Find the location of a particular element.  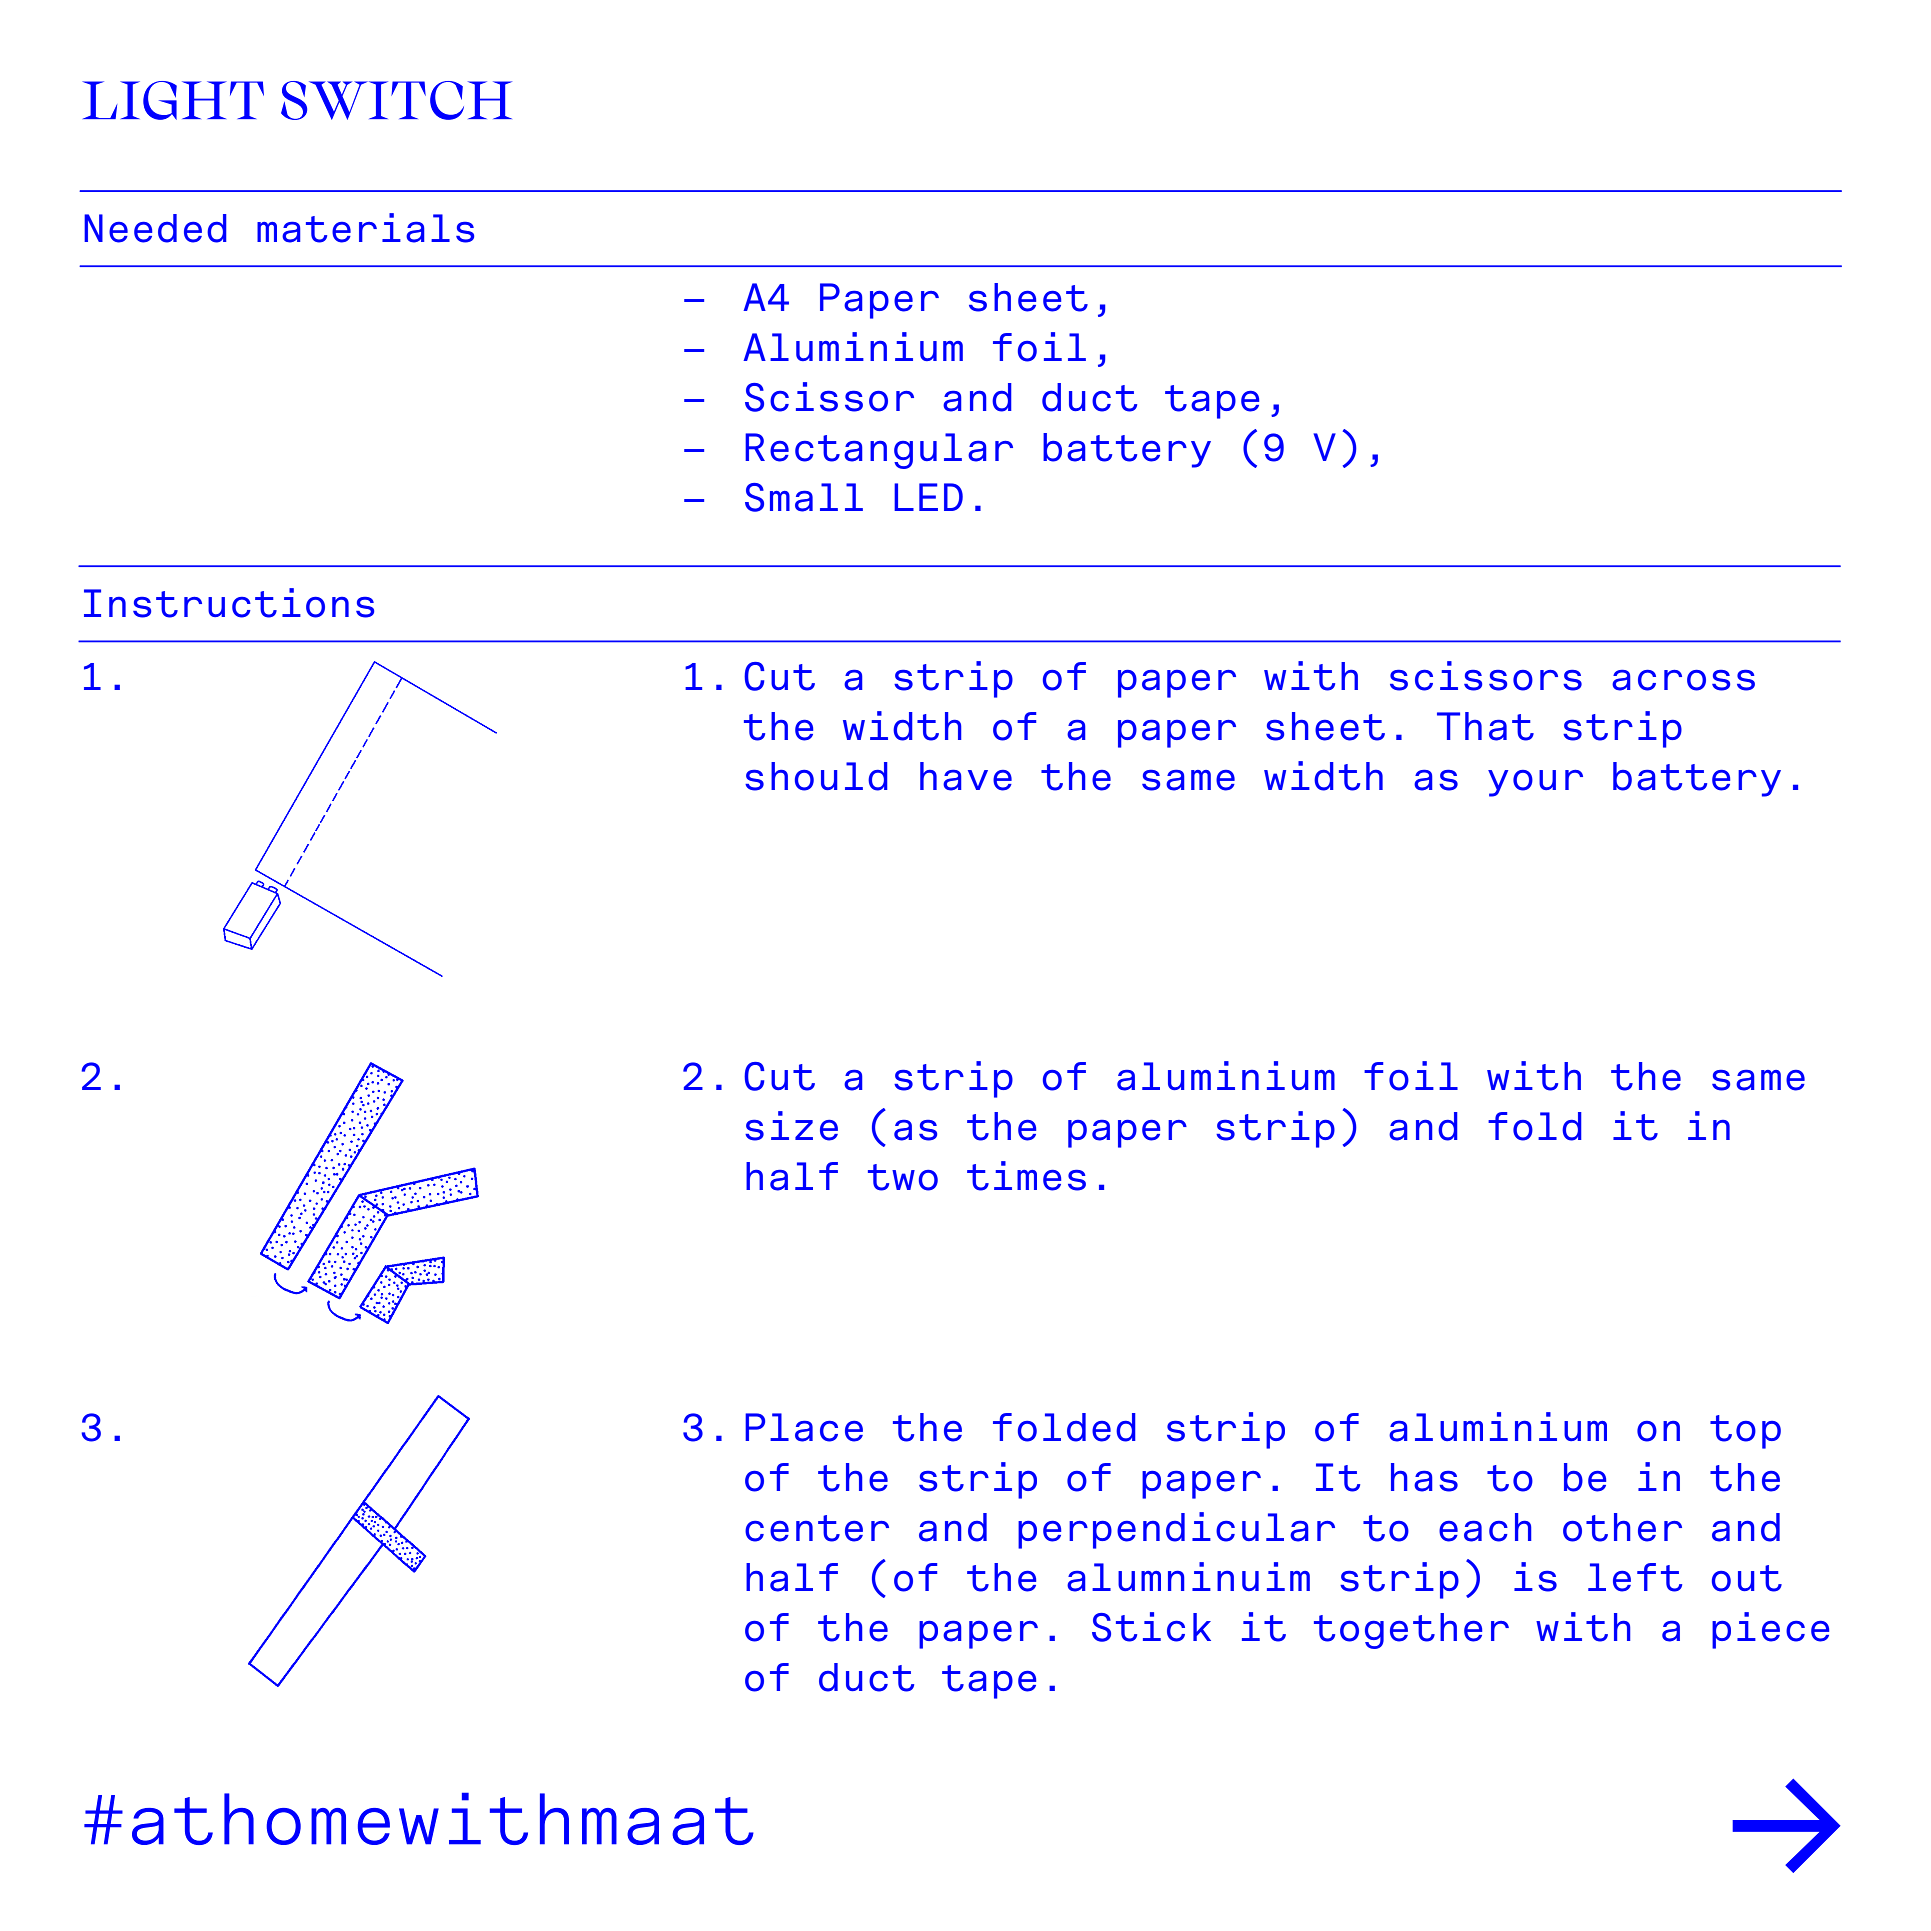

left is located at coordinates (1635, 1577).
